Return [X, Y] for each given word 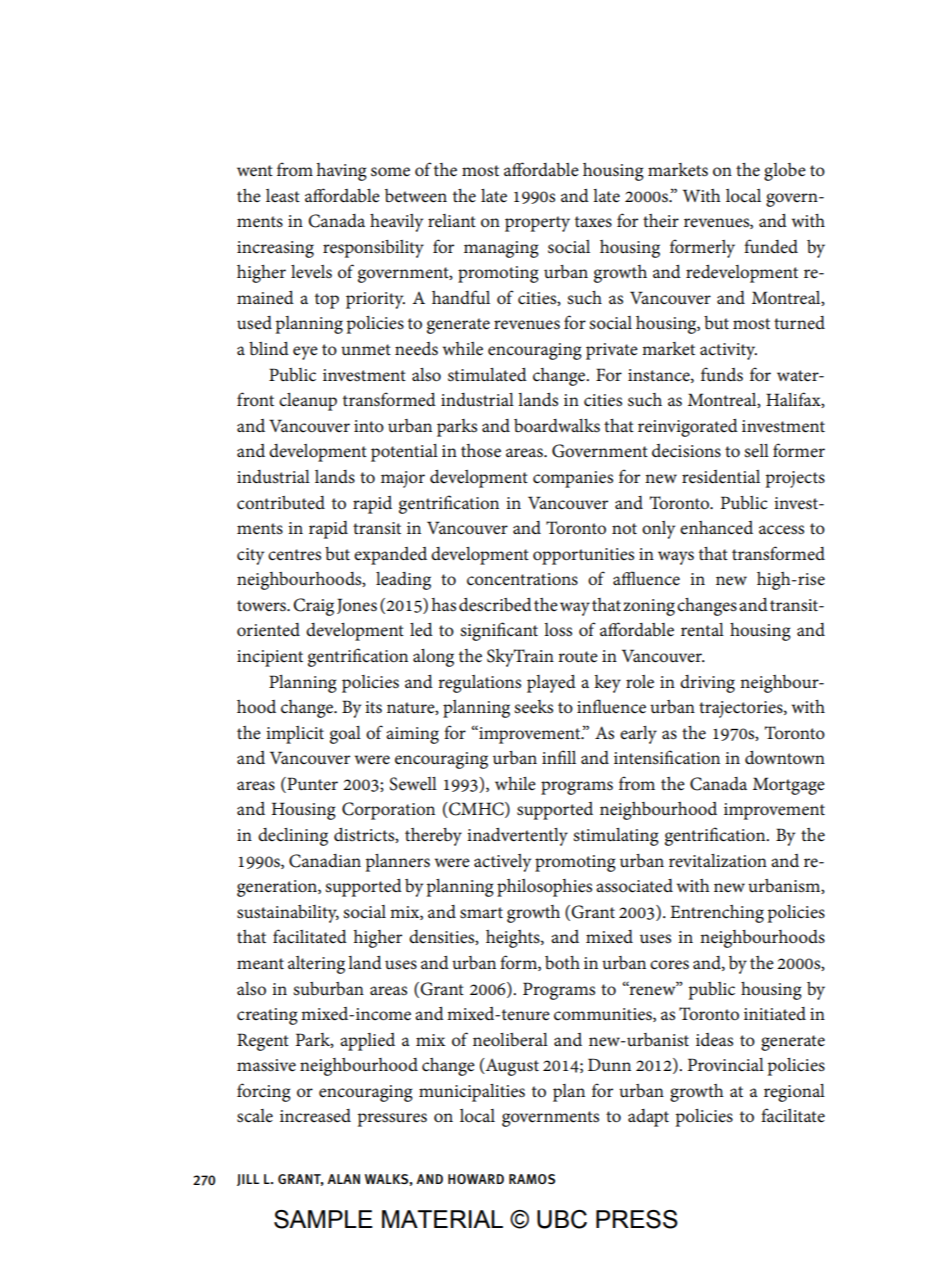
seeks [533, 707]
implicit [295, 735]
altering [316, 965]
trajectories [742, 709]
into [369, 426]
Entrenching [717, 914]
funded [771, 246]
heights [514, 939]
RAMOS [532, 1179]
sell [756, 451]
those [481, 451]
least [283, 196]
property [537, 224]
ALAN [343, 1179]
